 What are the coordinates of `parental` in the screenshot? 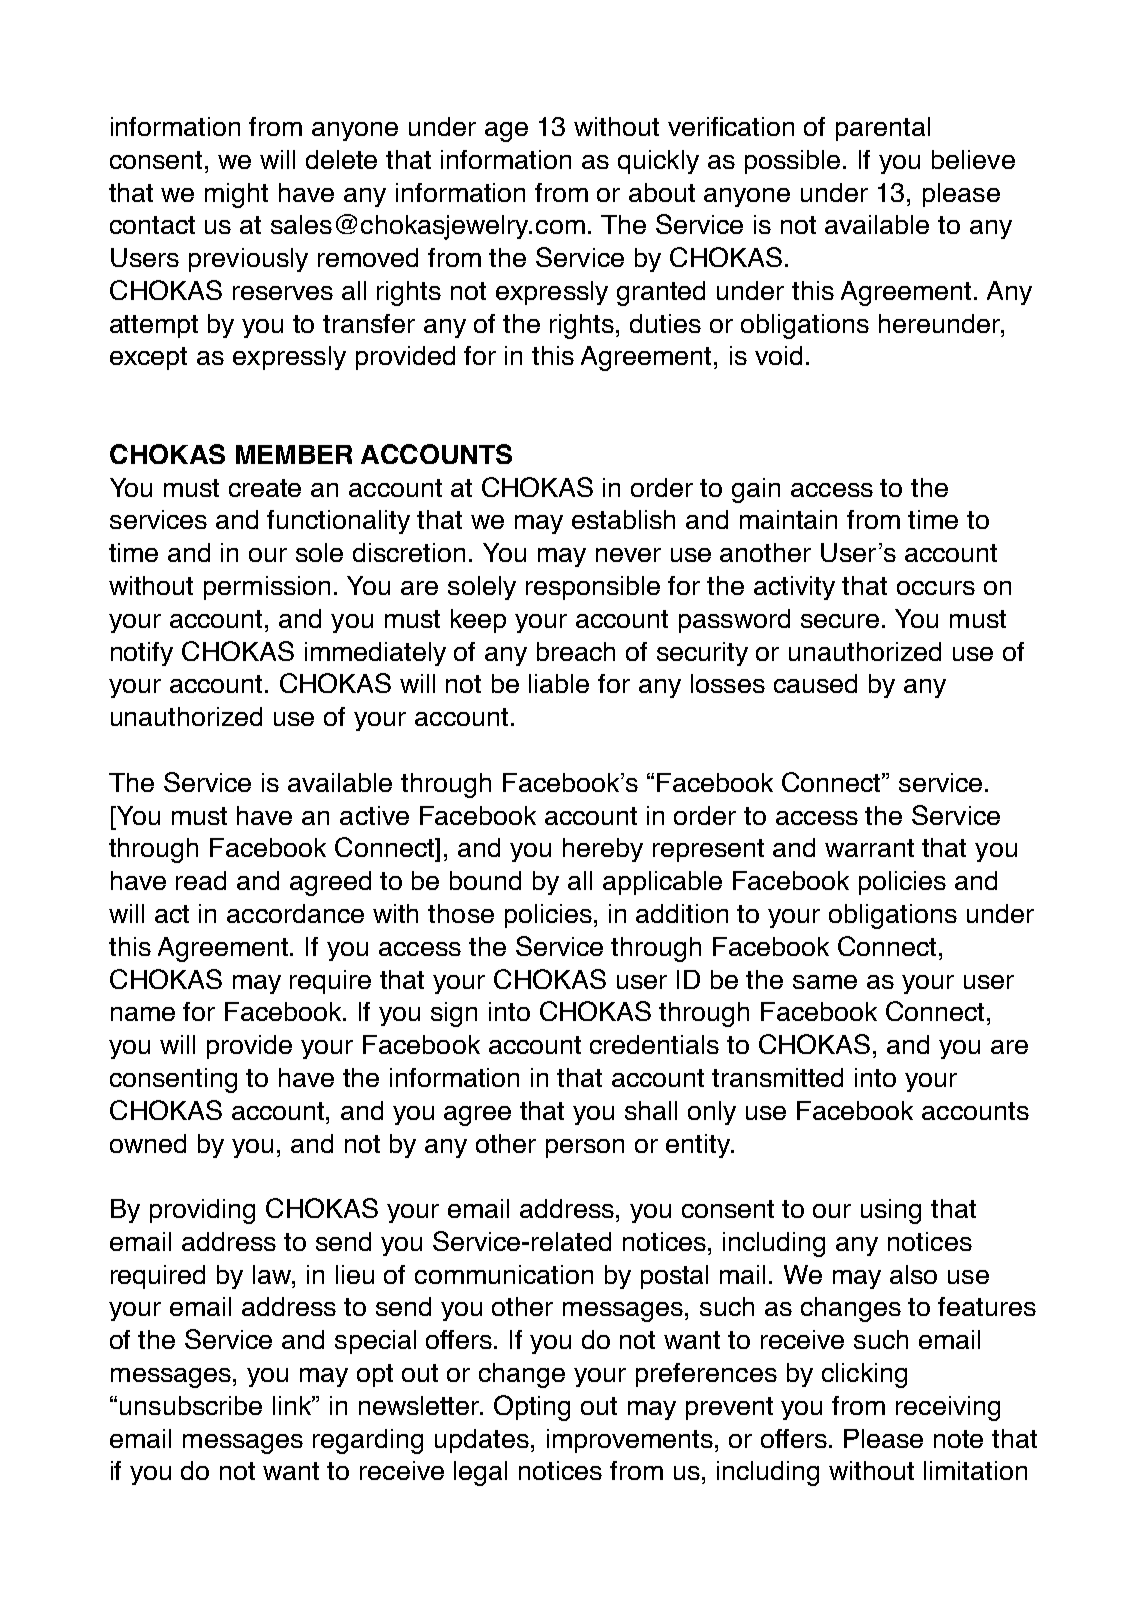 It's located at (883, 129).
